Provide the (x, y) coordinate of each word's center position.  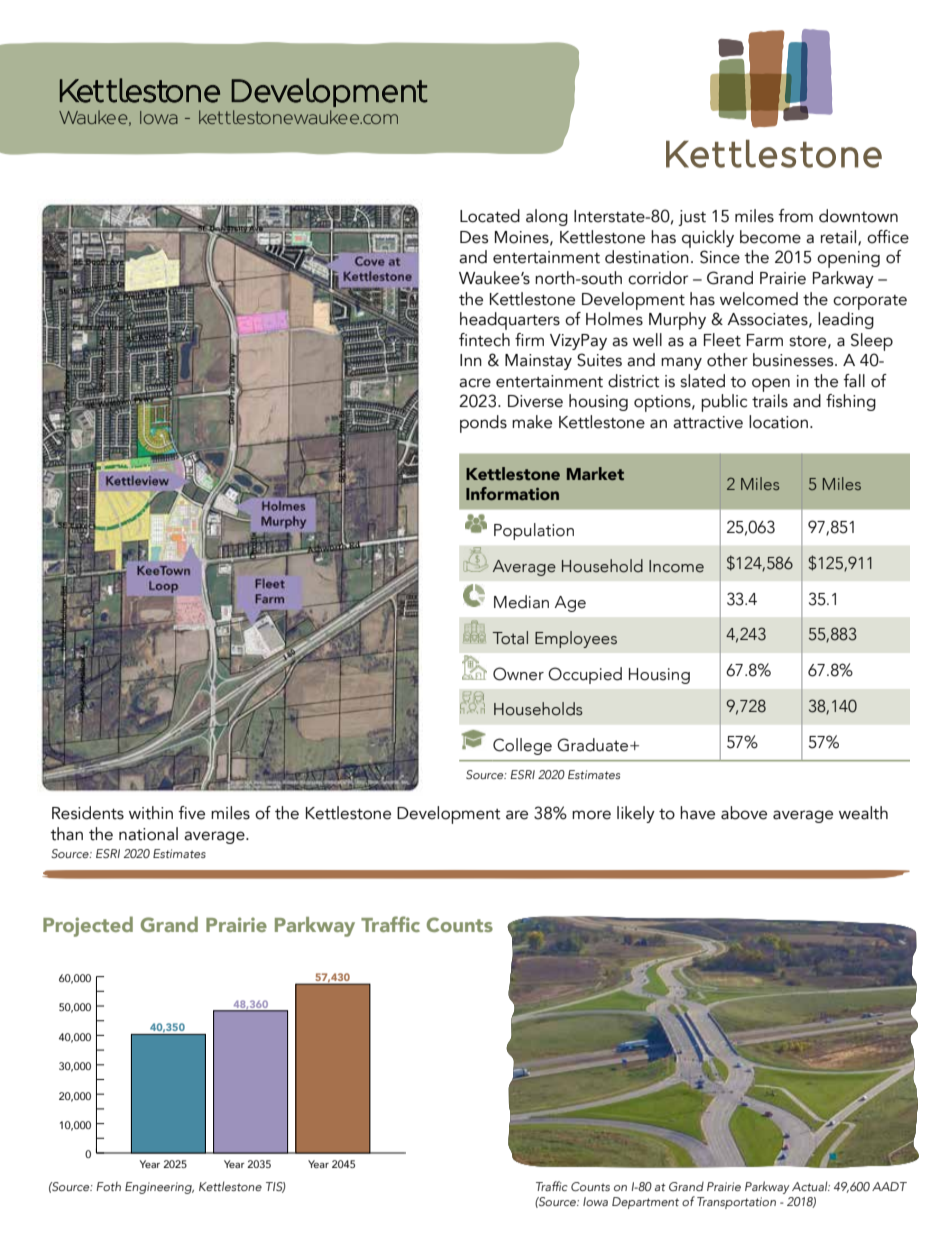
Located (490, 216)
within (151, 813)
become (770, 237)
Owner (518, 674)
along (547, 217)
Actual (811, 1186)
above (744, 813)
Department (645, 1203)
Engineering (159, 1188)
